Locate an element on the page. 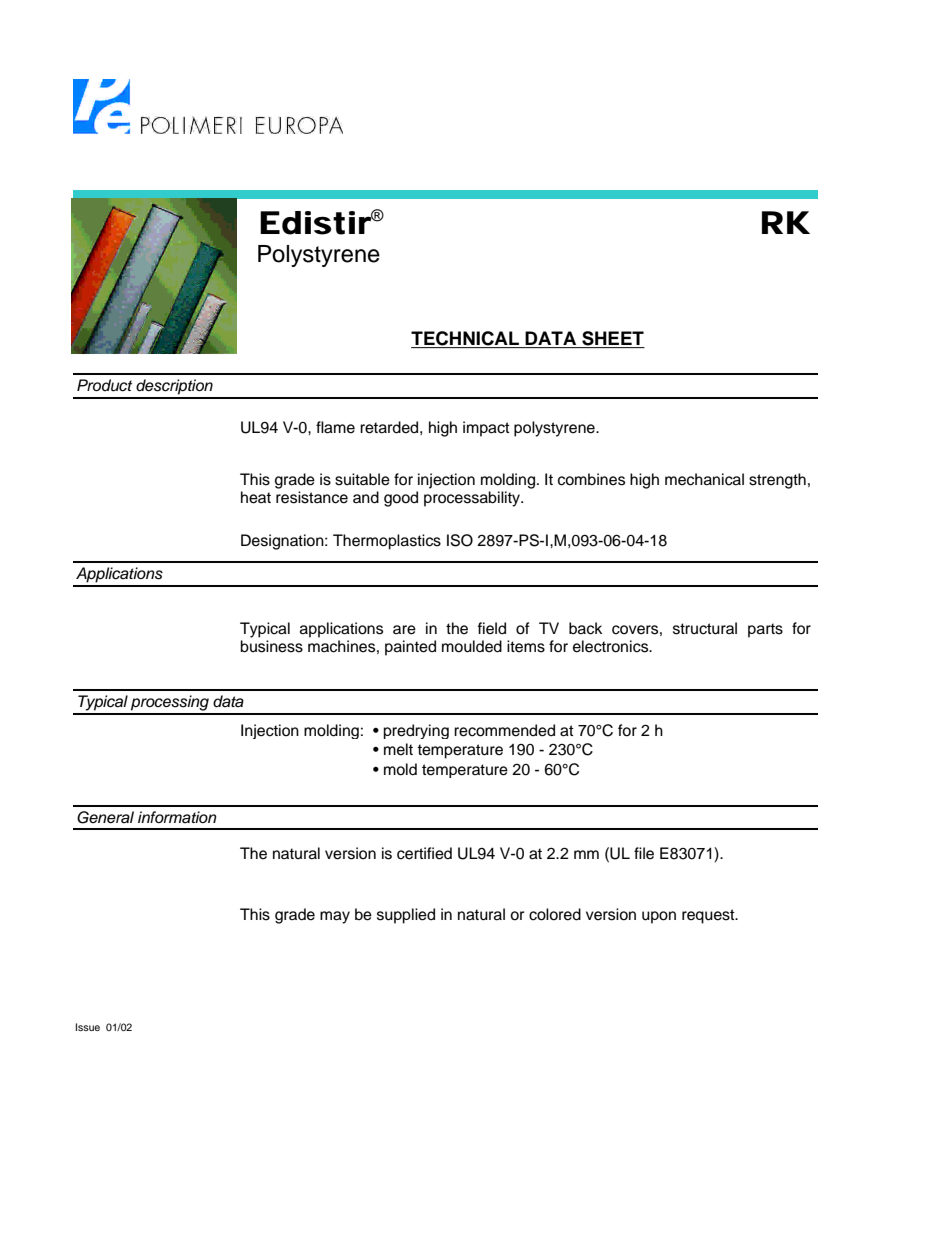  Issue is located at coordinates (88, 1027).
